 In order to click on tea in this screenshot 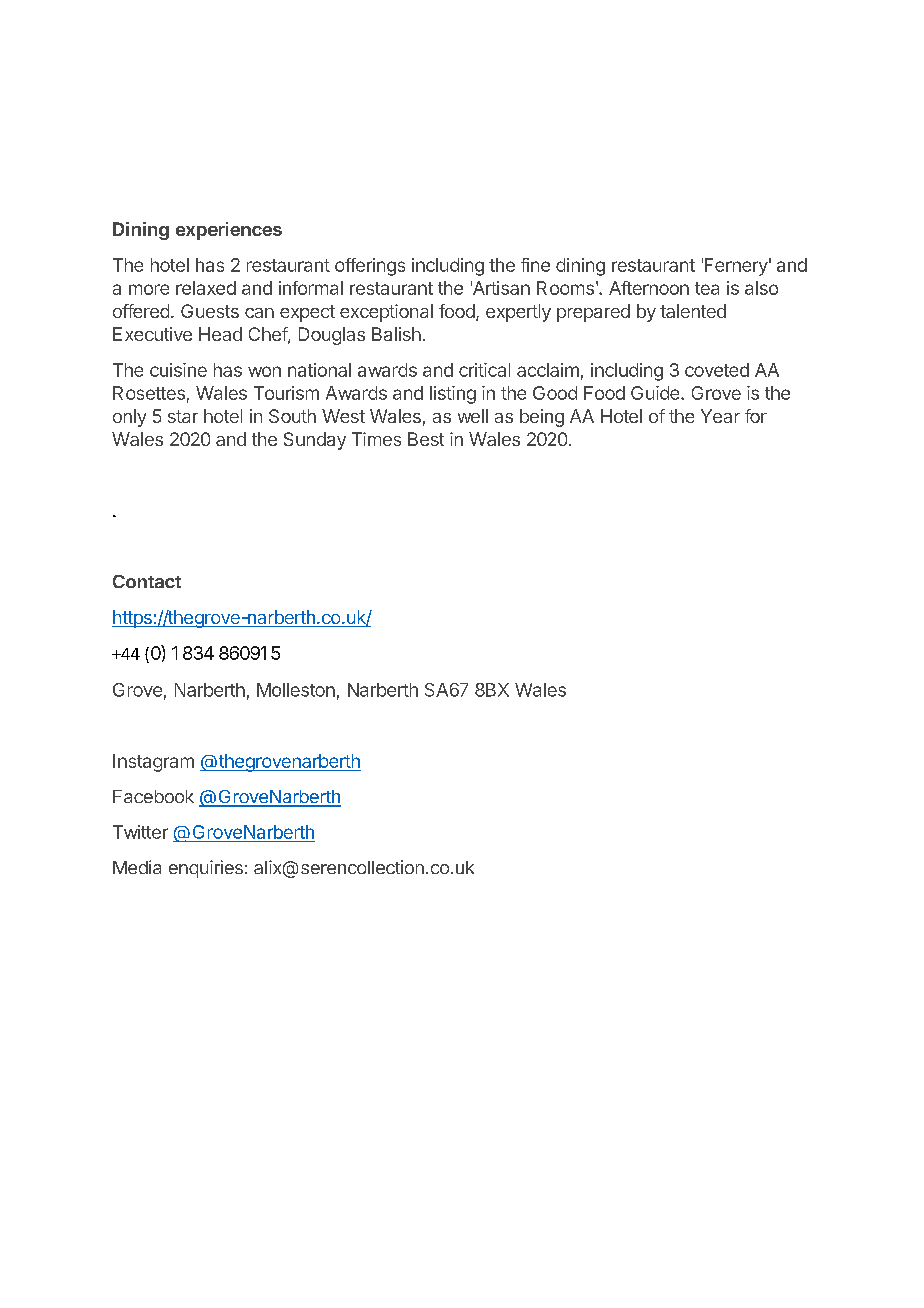, I will do `click(707, 288)`.
